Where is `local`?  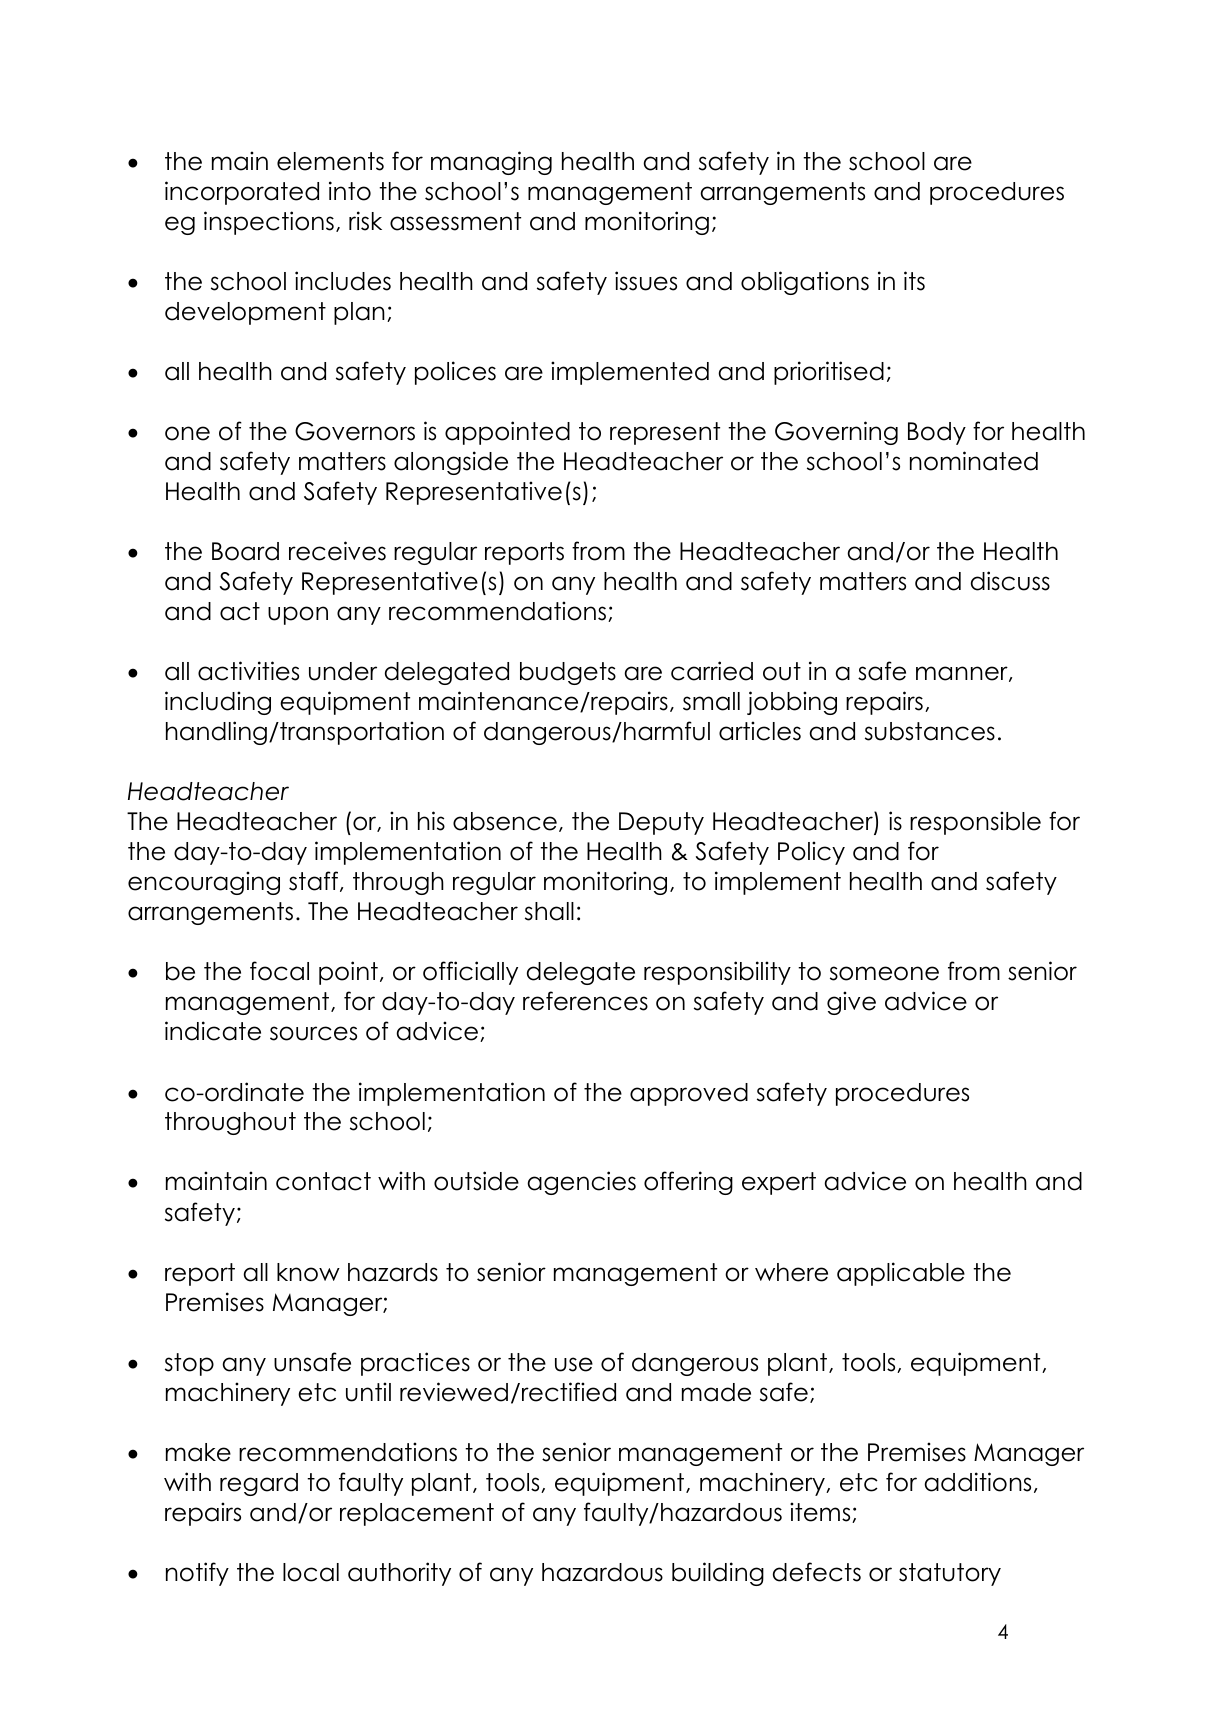
local is located at coordinates (311, 1572).
